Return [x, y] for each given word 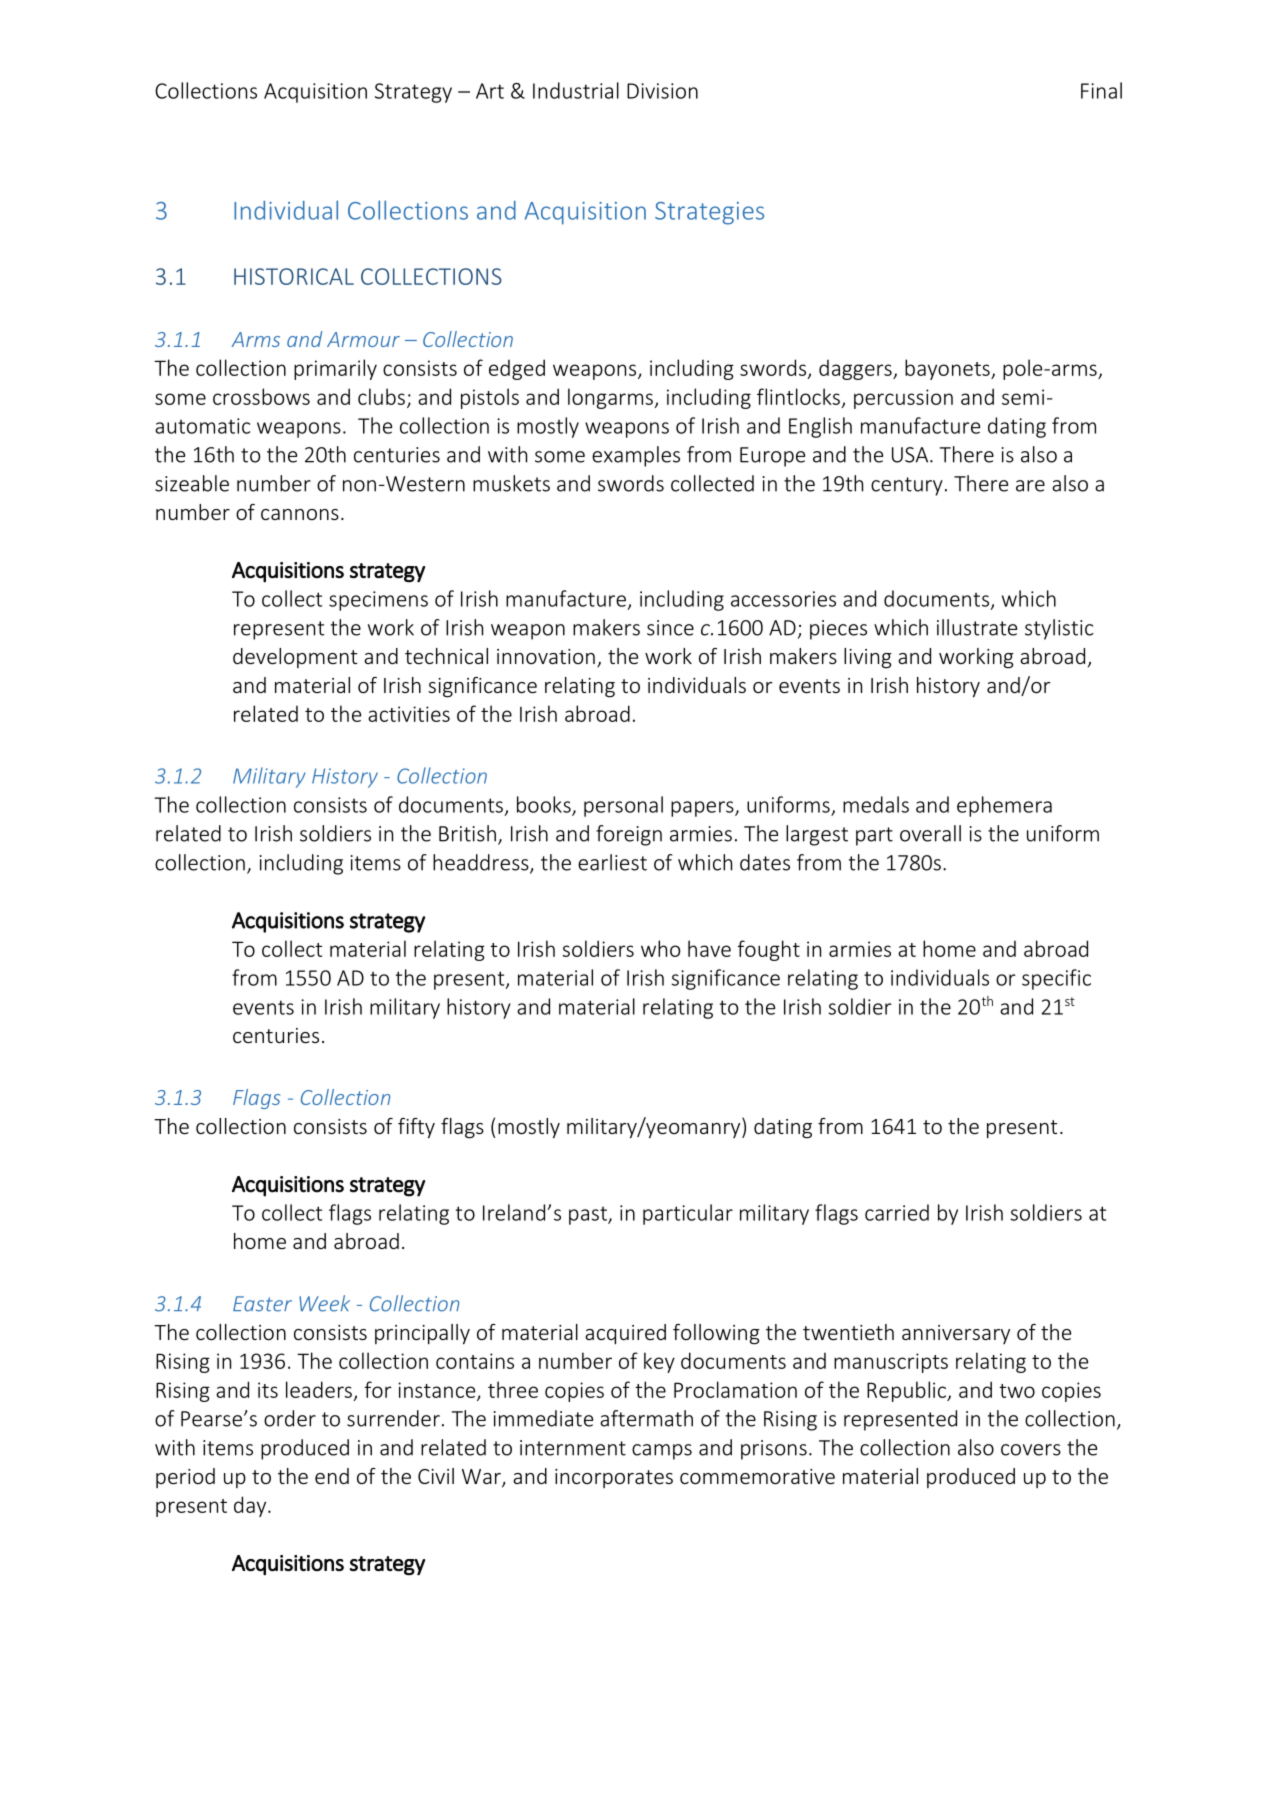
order [290, 1418]
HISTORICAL [294, 276]
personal [623, 806]
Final [1101, 90]
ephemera [1004, 806]
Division [662, 91]
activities [409, 714]
